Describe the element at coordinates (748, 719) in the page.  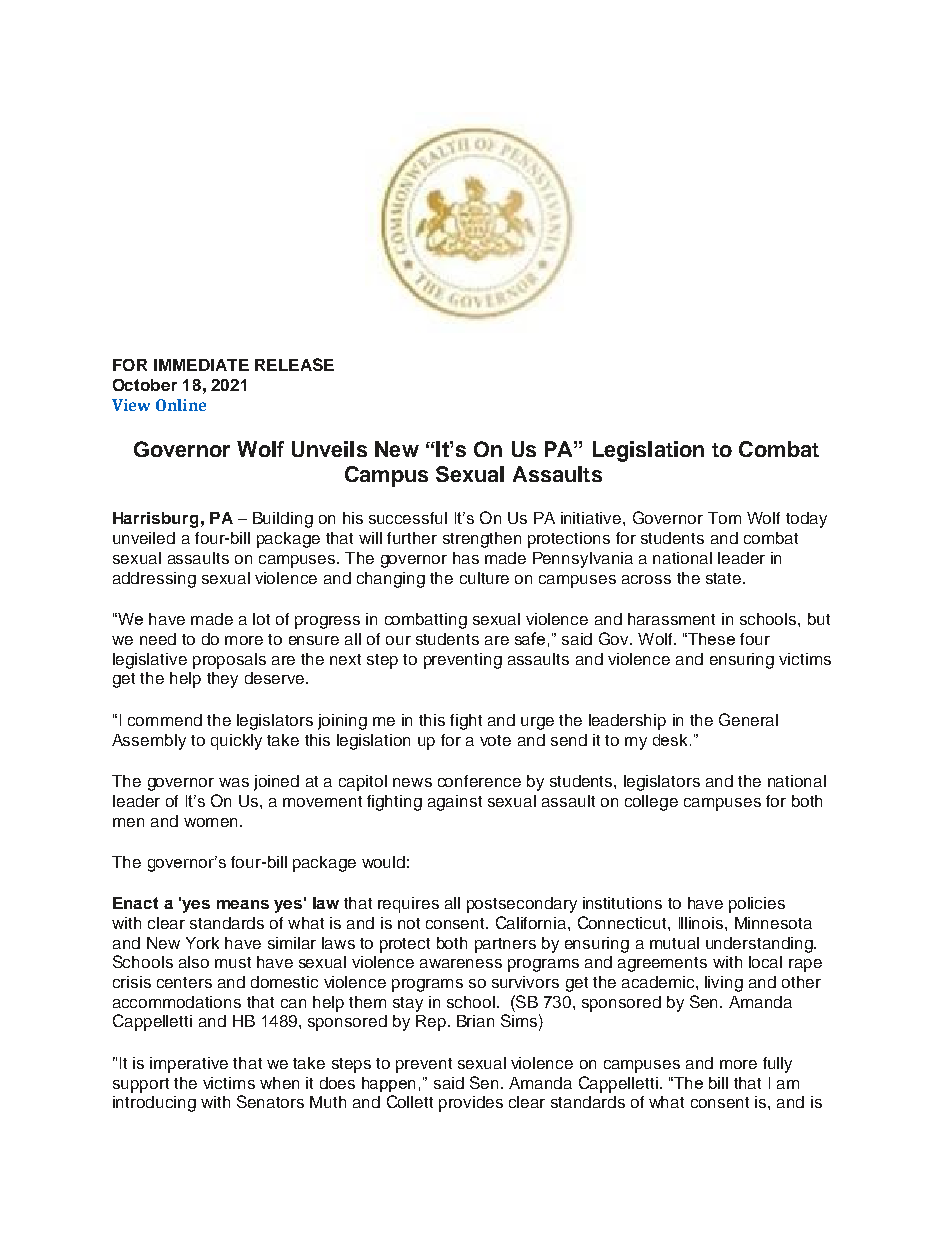
I see `General` at that location.
